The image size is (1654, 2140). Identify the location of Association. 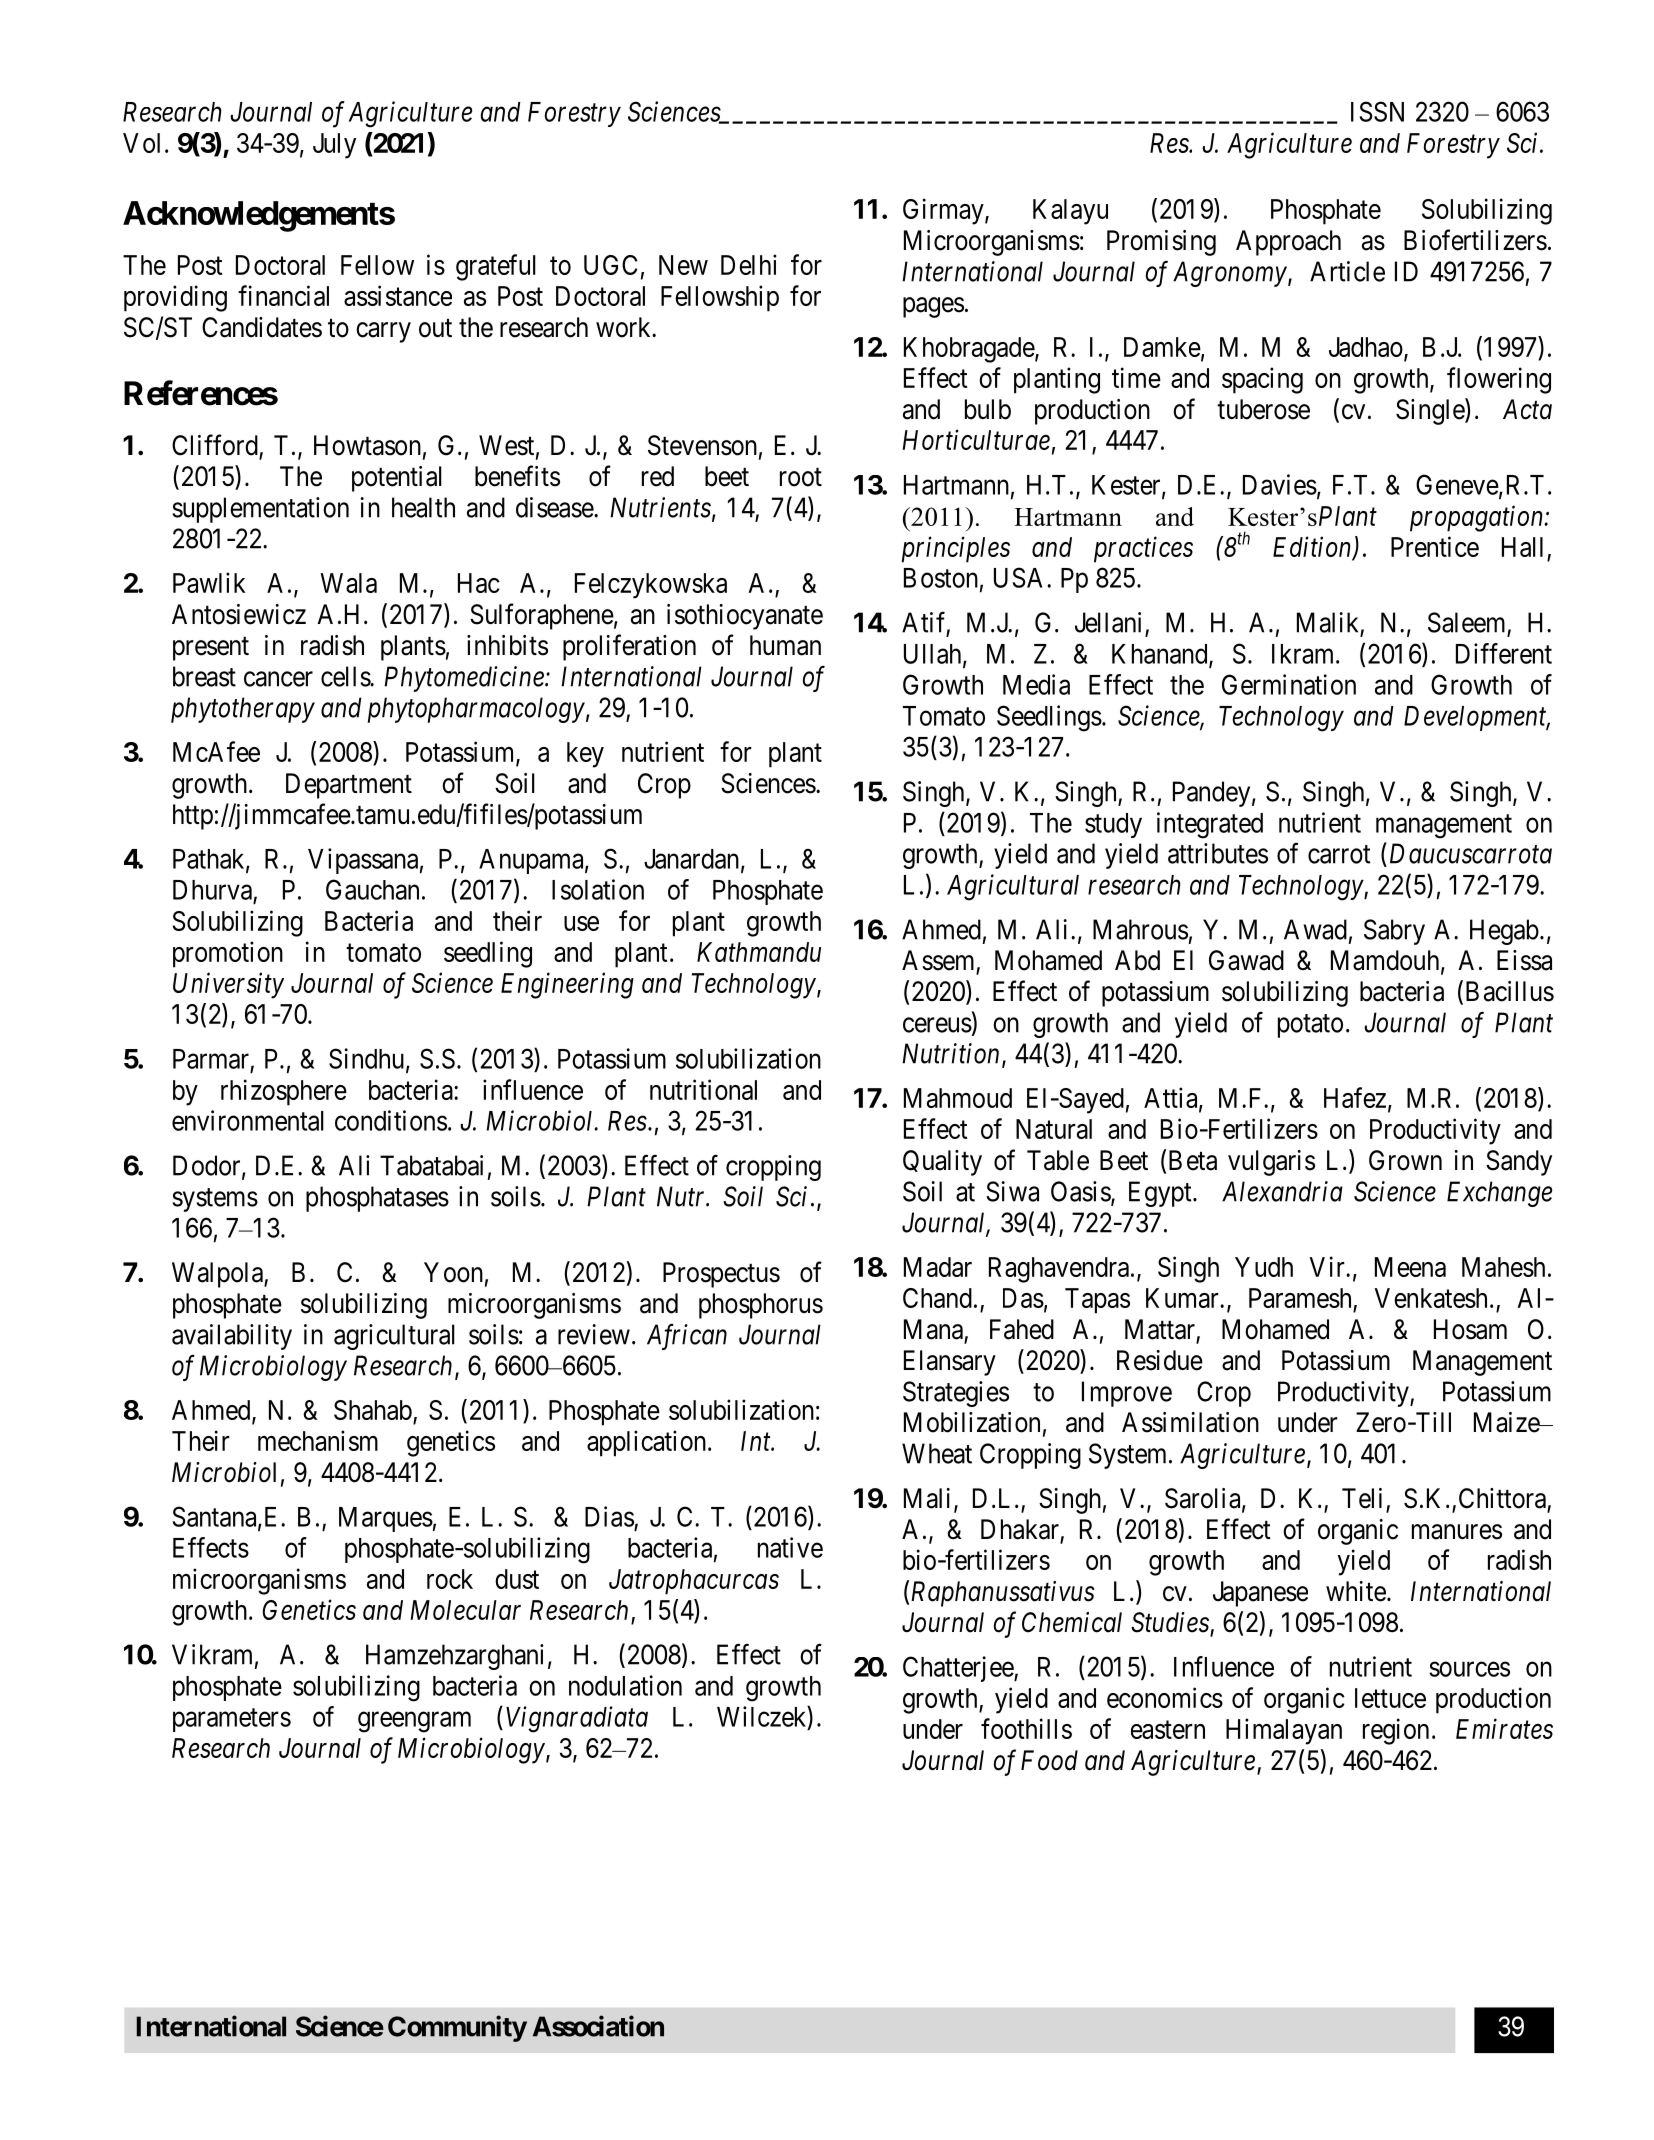
(598, 2026).
